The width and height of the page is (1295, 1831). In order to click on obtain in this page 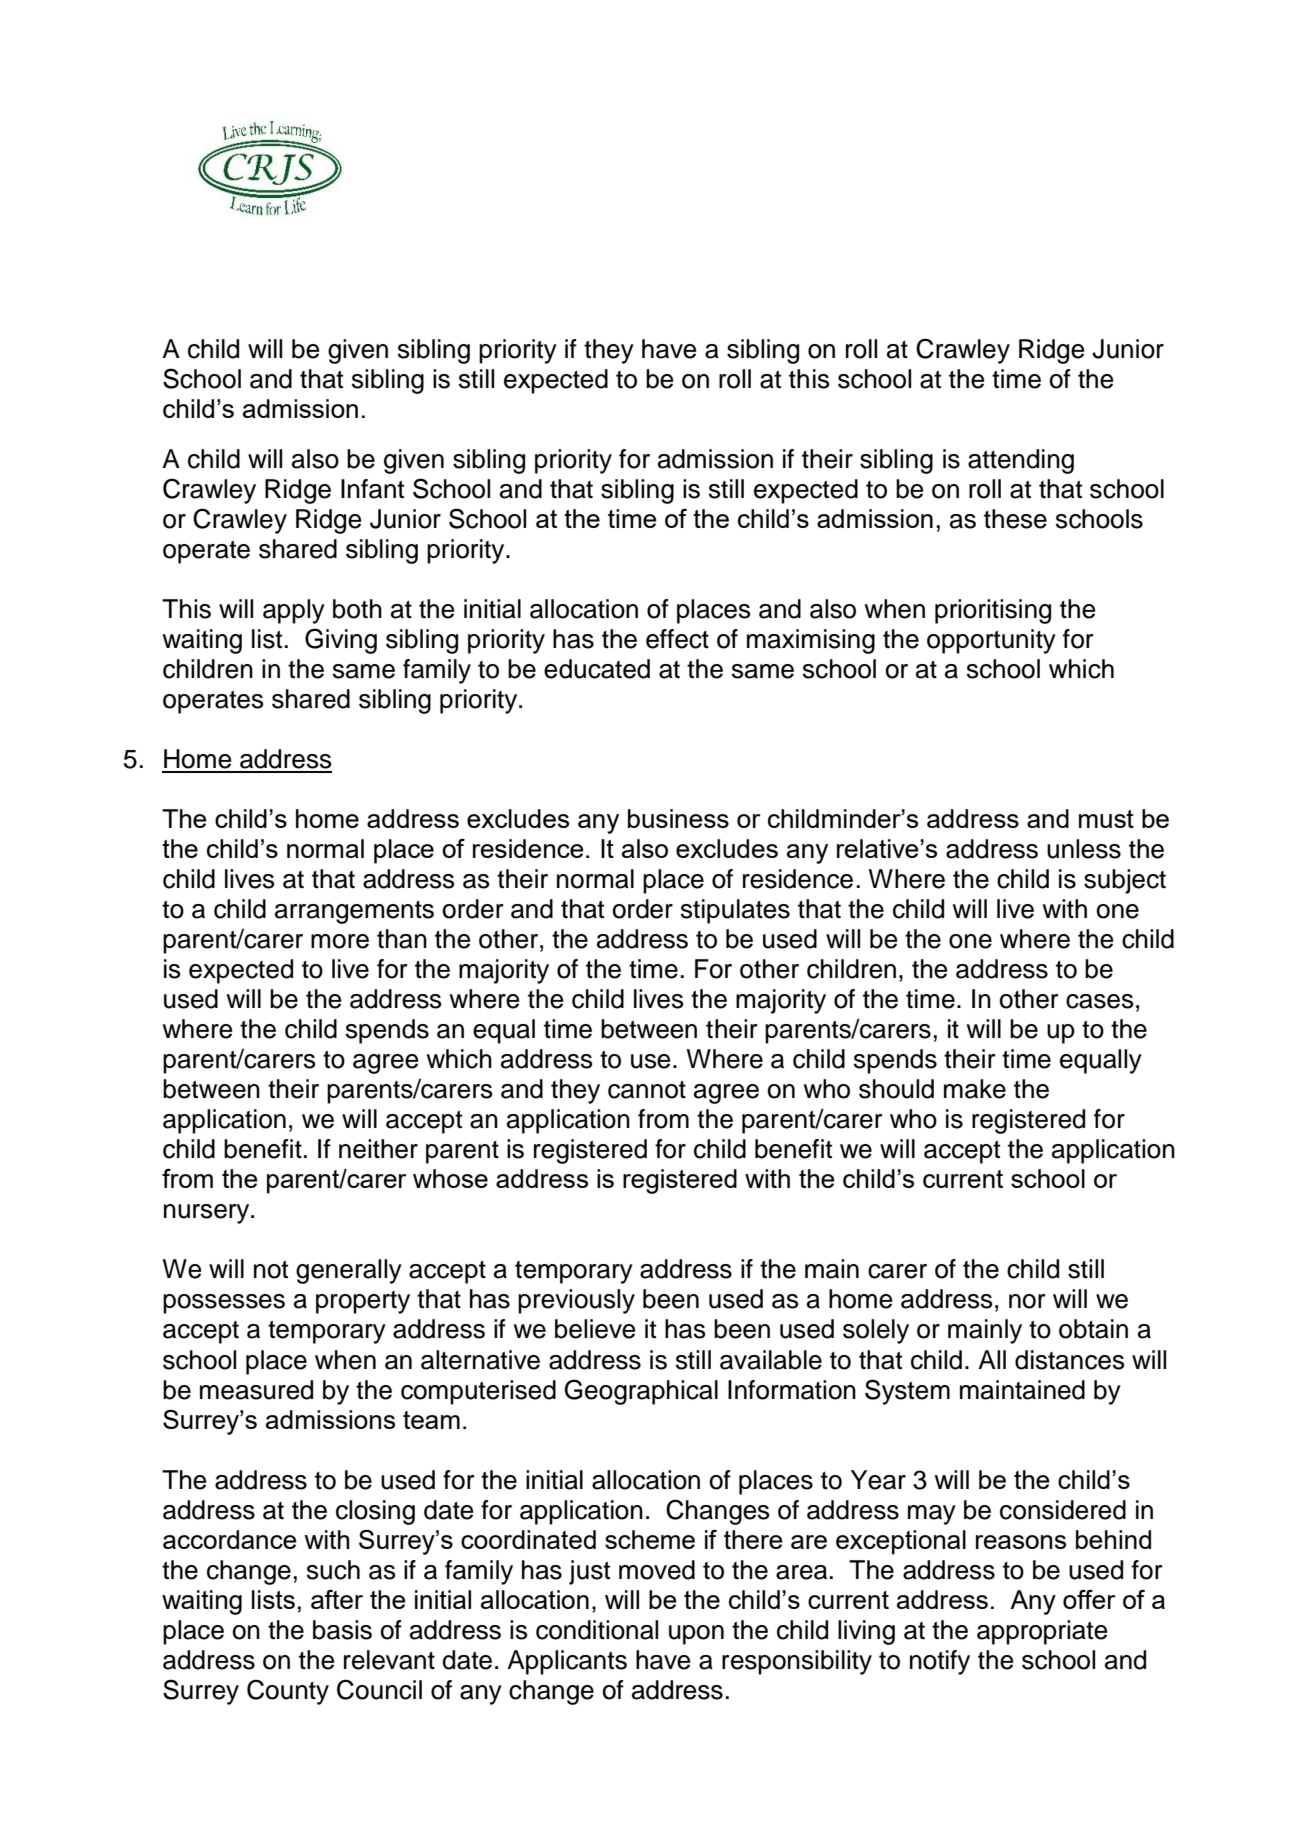, I will do `click(1093, 1329)`.
